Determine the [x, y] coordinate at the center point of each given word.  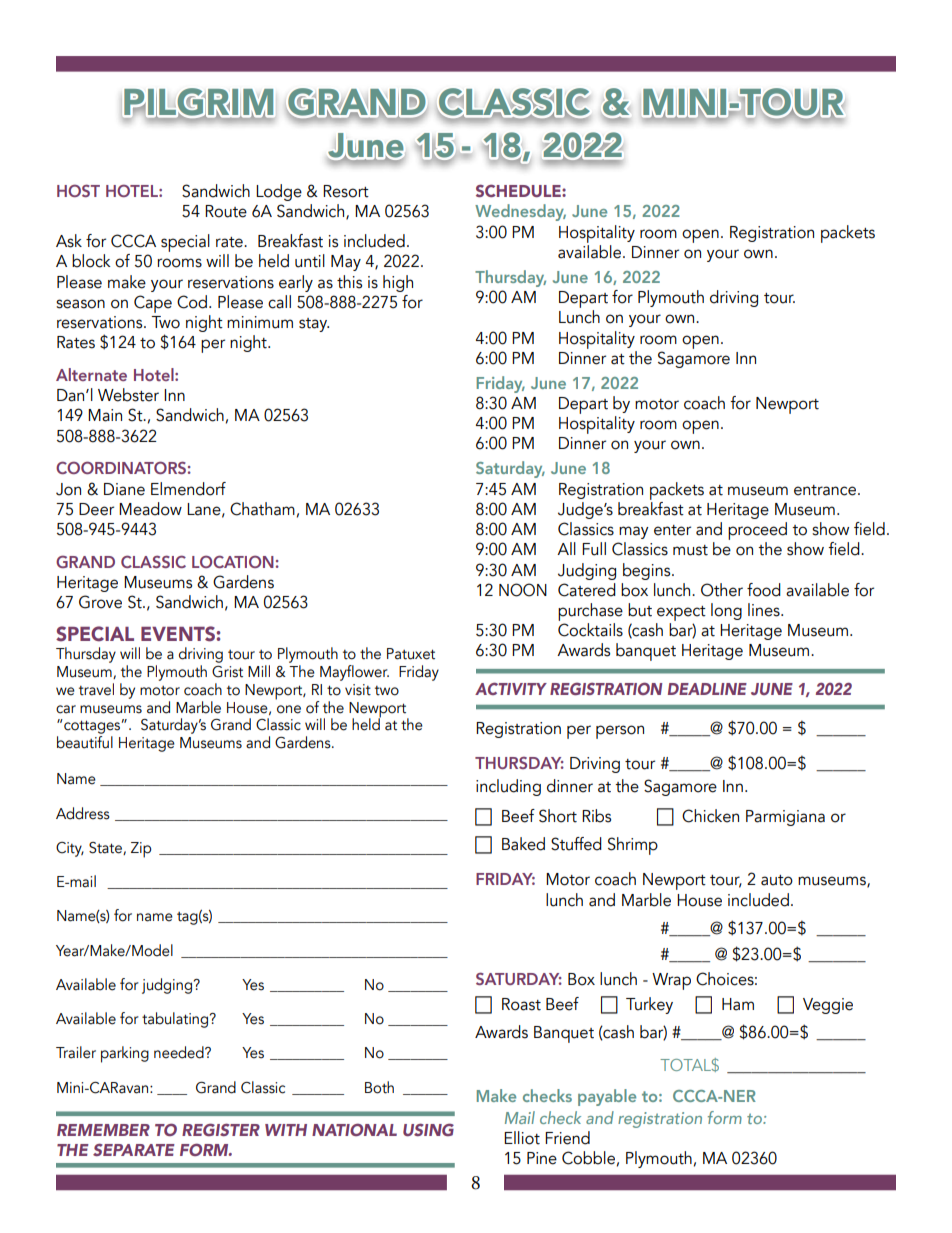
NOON [523, 590]
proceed [757, 531]
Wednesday [520, 212]
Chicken [710, 816]
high [398, 283]
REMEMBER [103, 1130]
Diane [124, 489]
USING [428, 1129]
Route [226, 211]
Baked [523, 844]
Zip [141, 850]
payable [607, 1097]
